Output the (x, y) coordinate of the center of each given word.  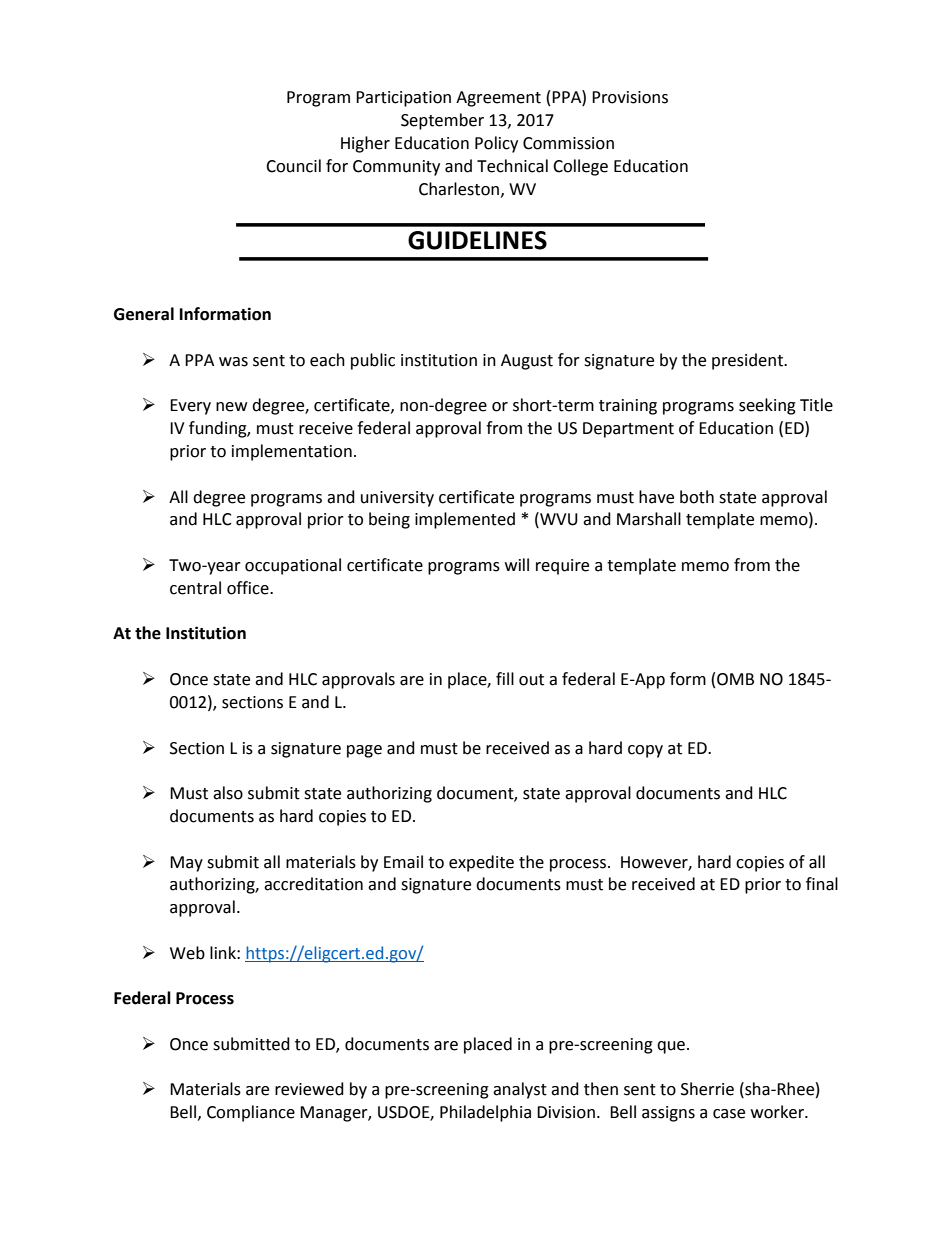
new (231, 407)
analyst (520, 1090)
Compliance (251, 1113)
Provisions (630, 97)
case (729, 1114)
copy (645, 751)
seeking (767, 406)
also (228, 793)
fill (505, 678)
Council (293, 166)
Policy (496, 144)
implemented (465, 520)
